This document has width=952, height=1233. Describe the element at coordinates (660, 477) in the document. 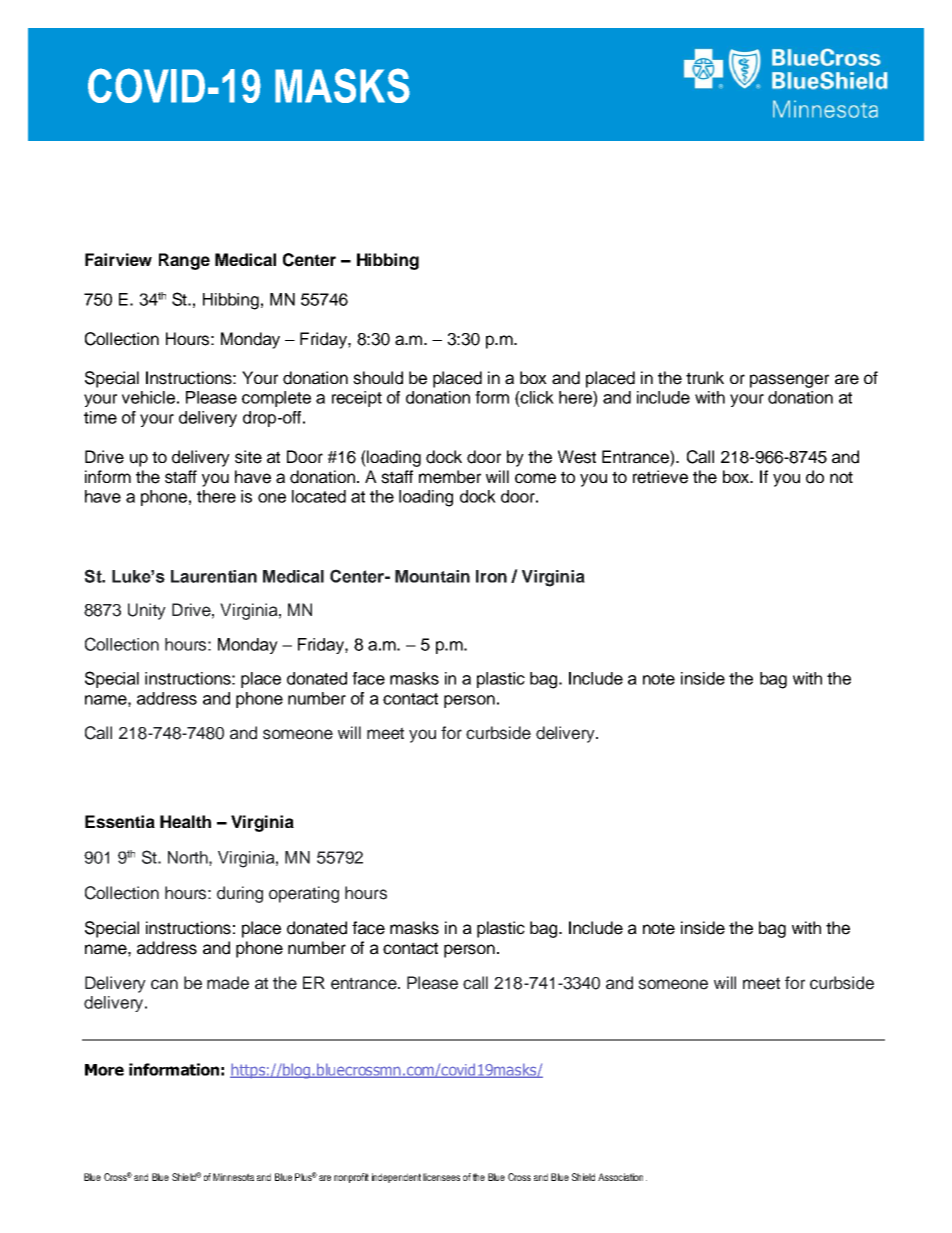

I see `retrieve` at that location.
